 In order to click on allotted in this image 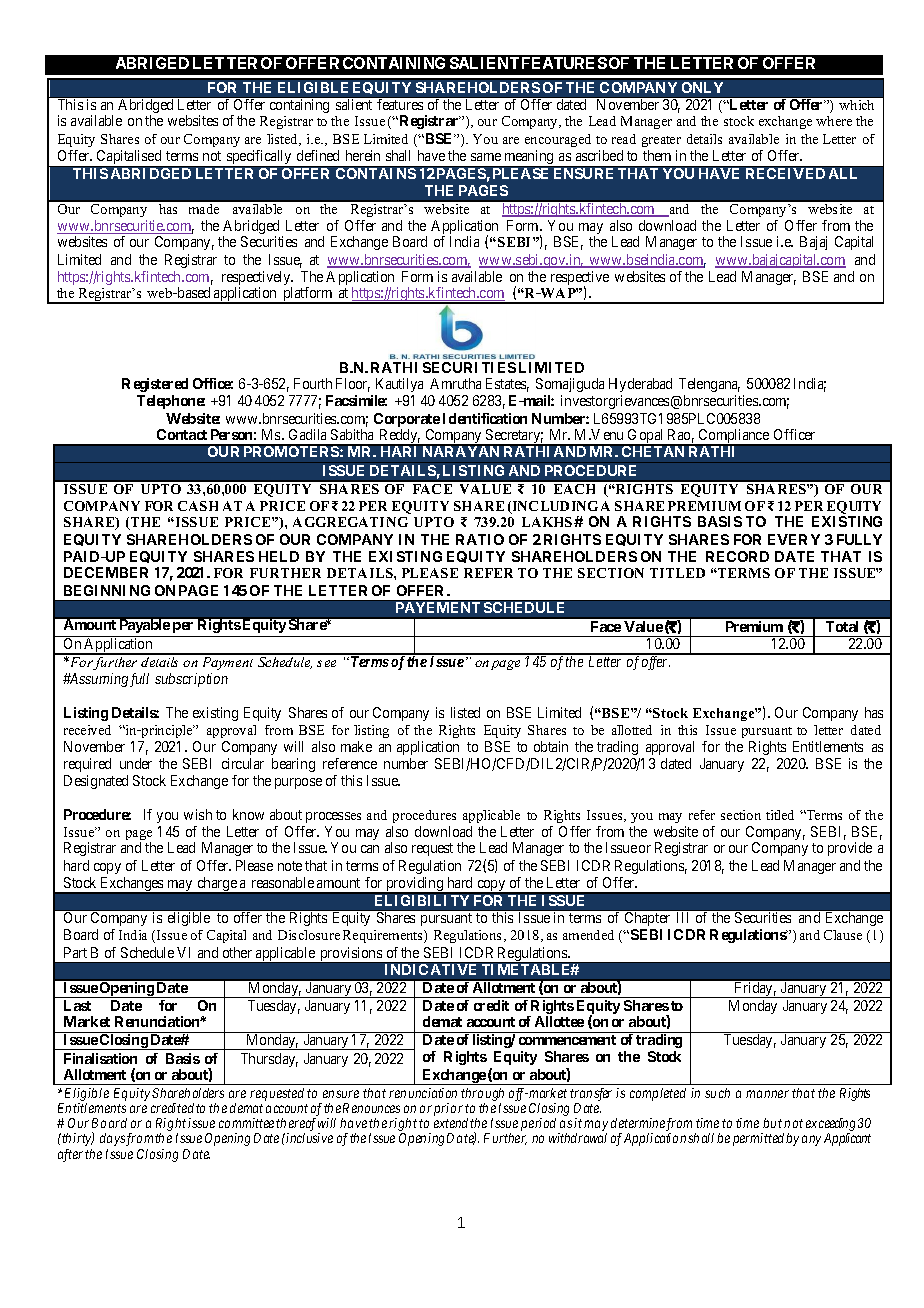, I will do `click(632, 730)`.
